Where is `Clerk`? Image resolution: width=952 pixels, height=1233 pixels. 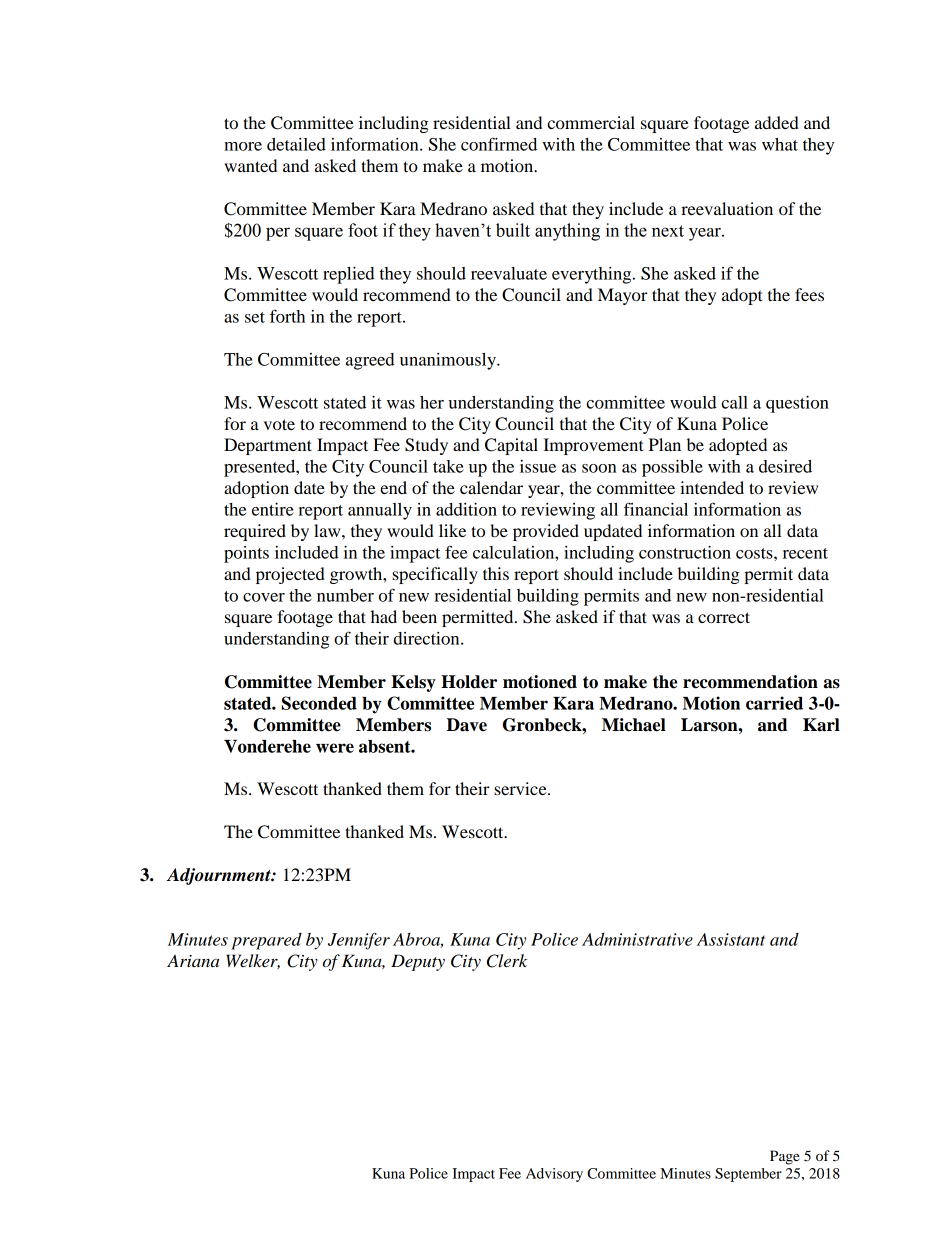 Clerk is located at coordinates (507, 961).
